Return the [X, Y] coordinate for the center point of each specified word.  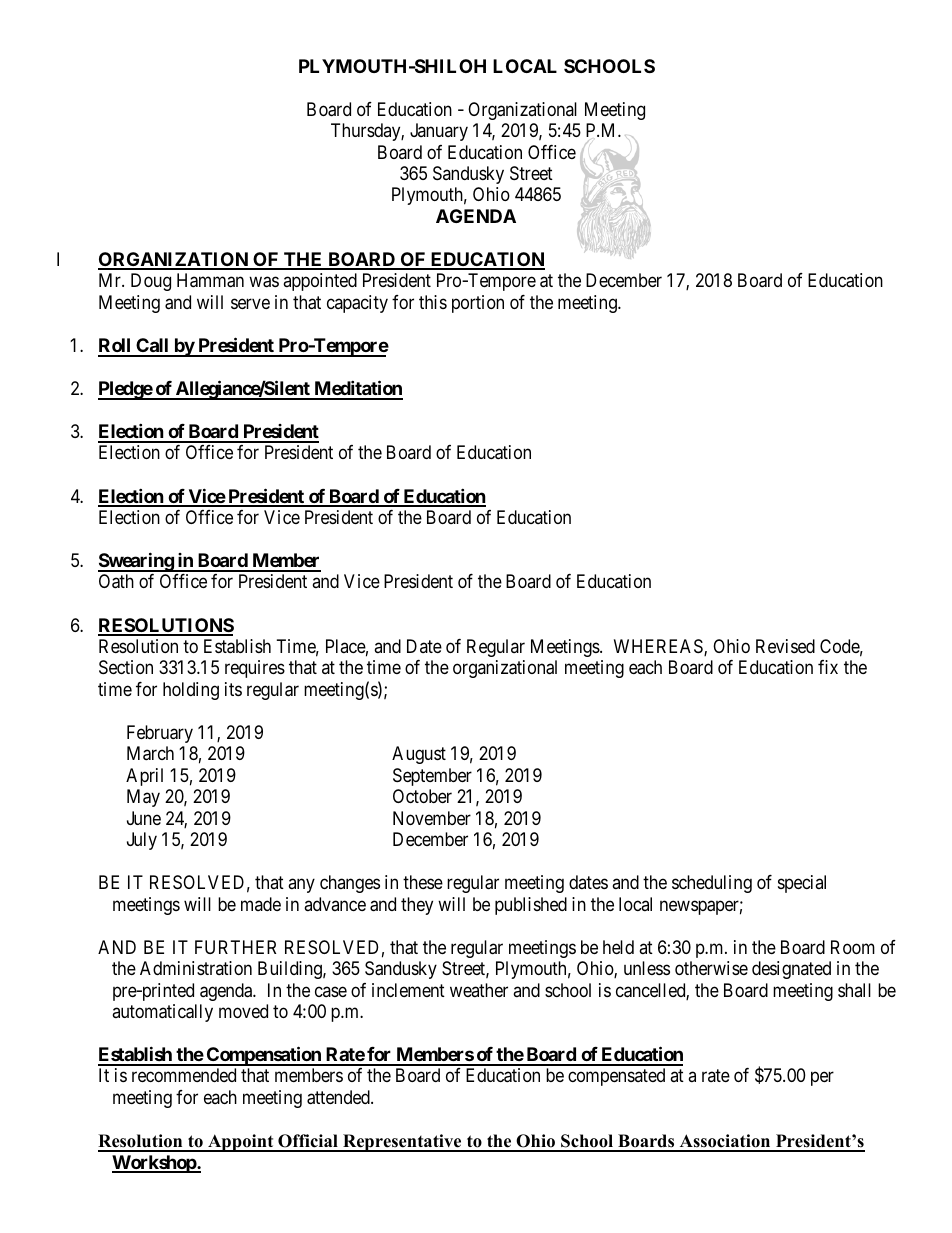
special [802, 884]
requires [255, 669]
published [531, 906]
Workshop [155, 1164]
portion [478, 304]
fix [828, 667]
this [433, 302]
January [439, 132]
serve [250, 303]
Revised [785, 646]
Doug [151, 282]
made [261, 904]
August [419, 755]
